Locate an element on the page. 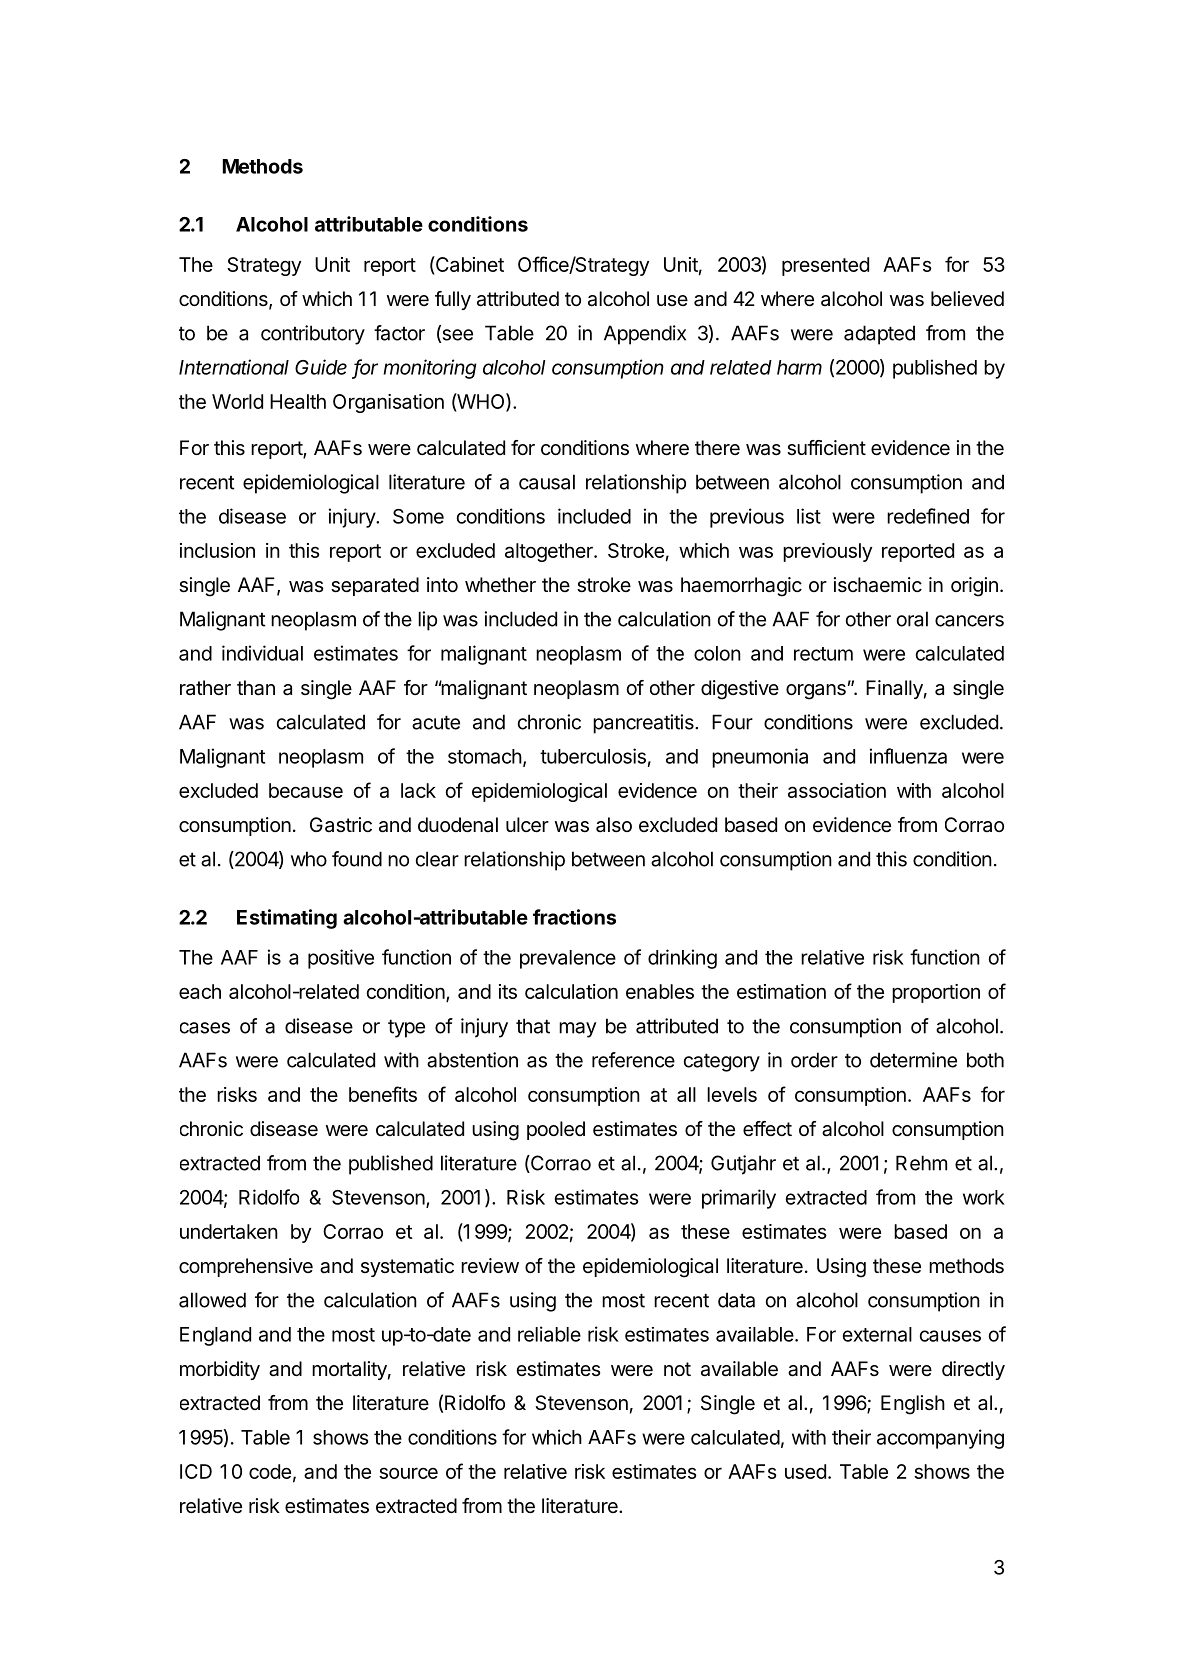 The image size is (1182, 1673). contributory is located at coordinates (313, 335).
